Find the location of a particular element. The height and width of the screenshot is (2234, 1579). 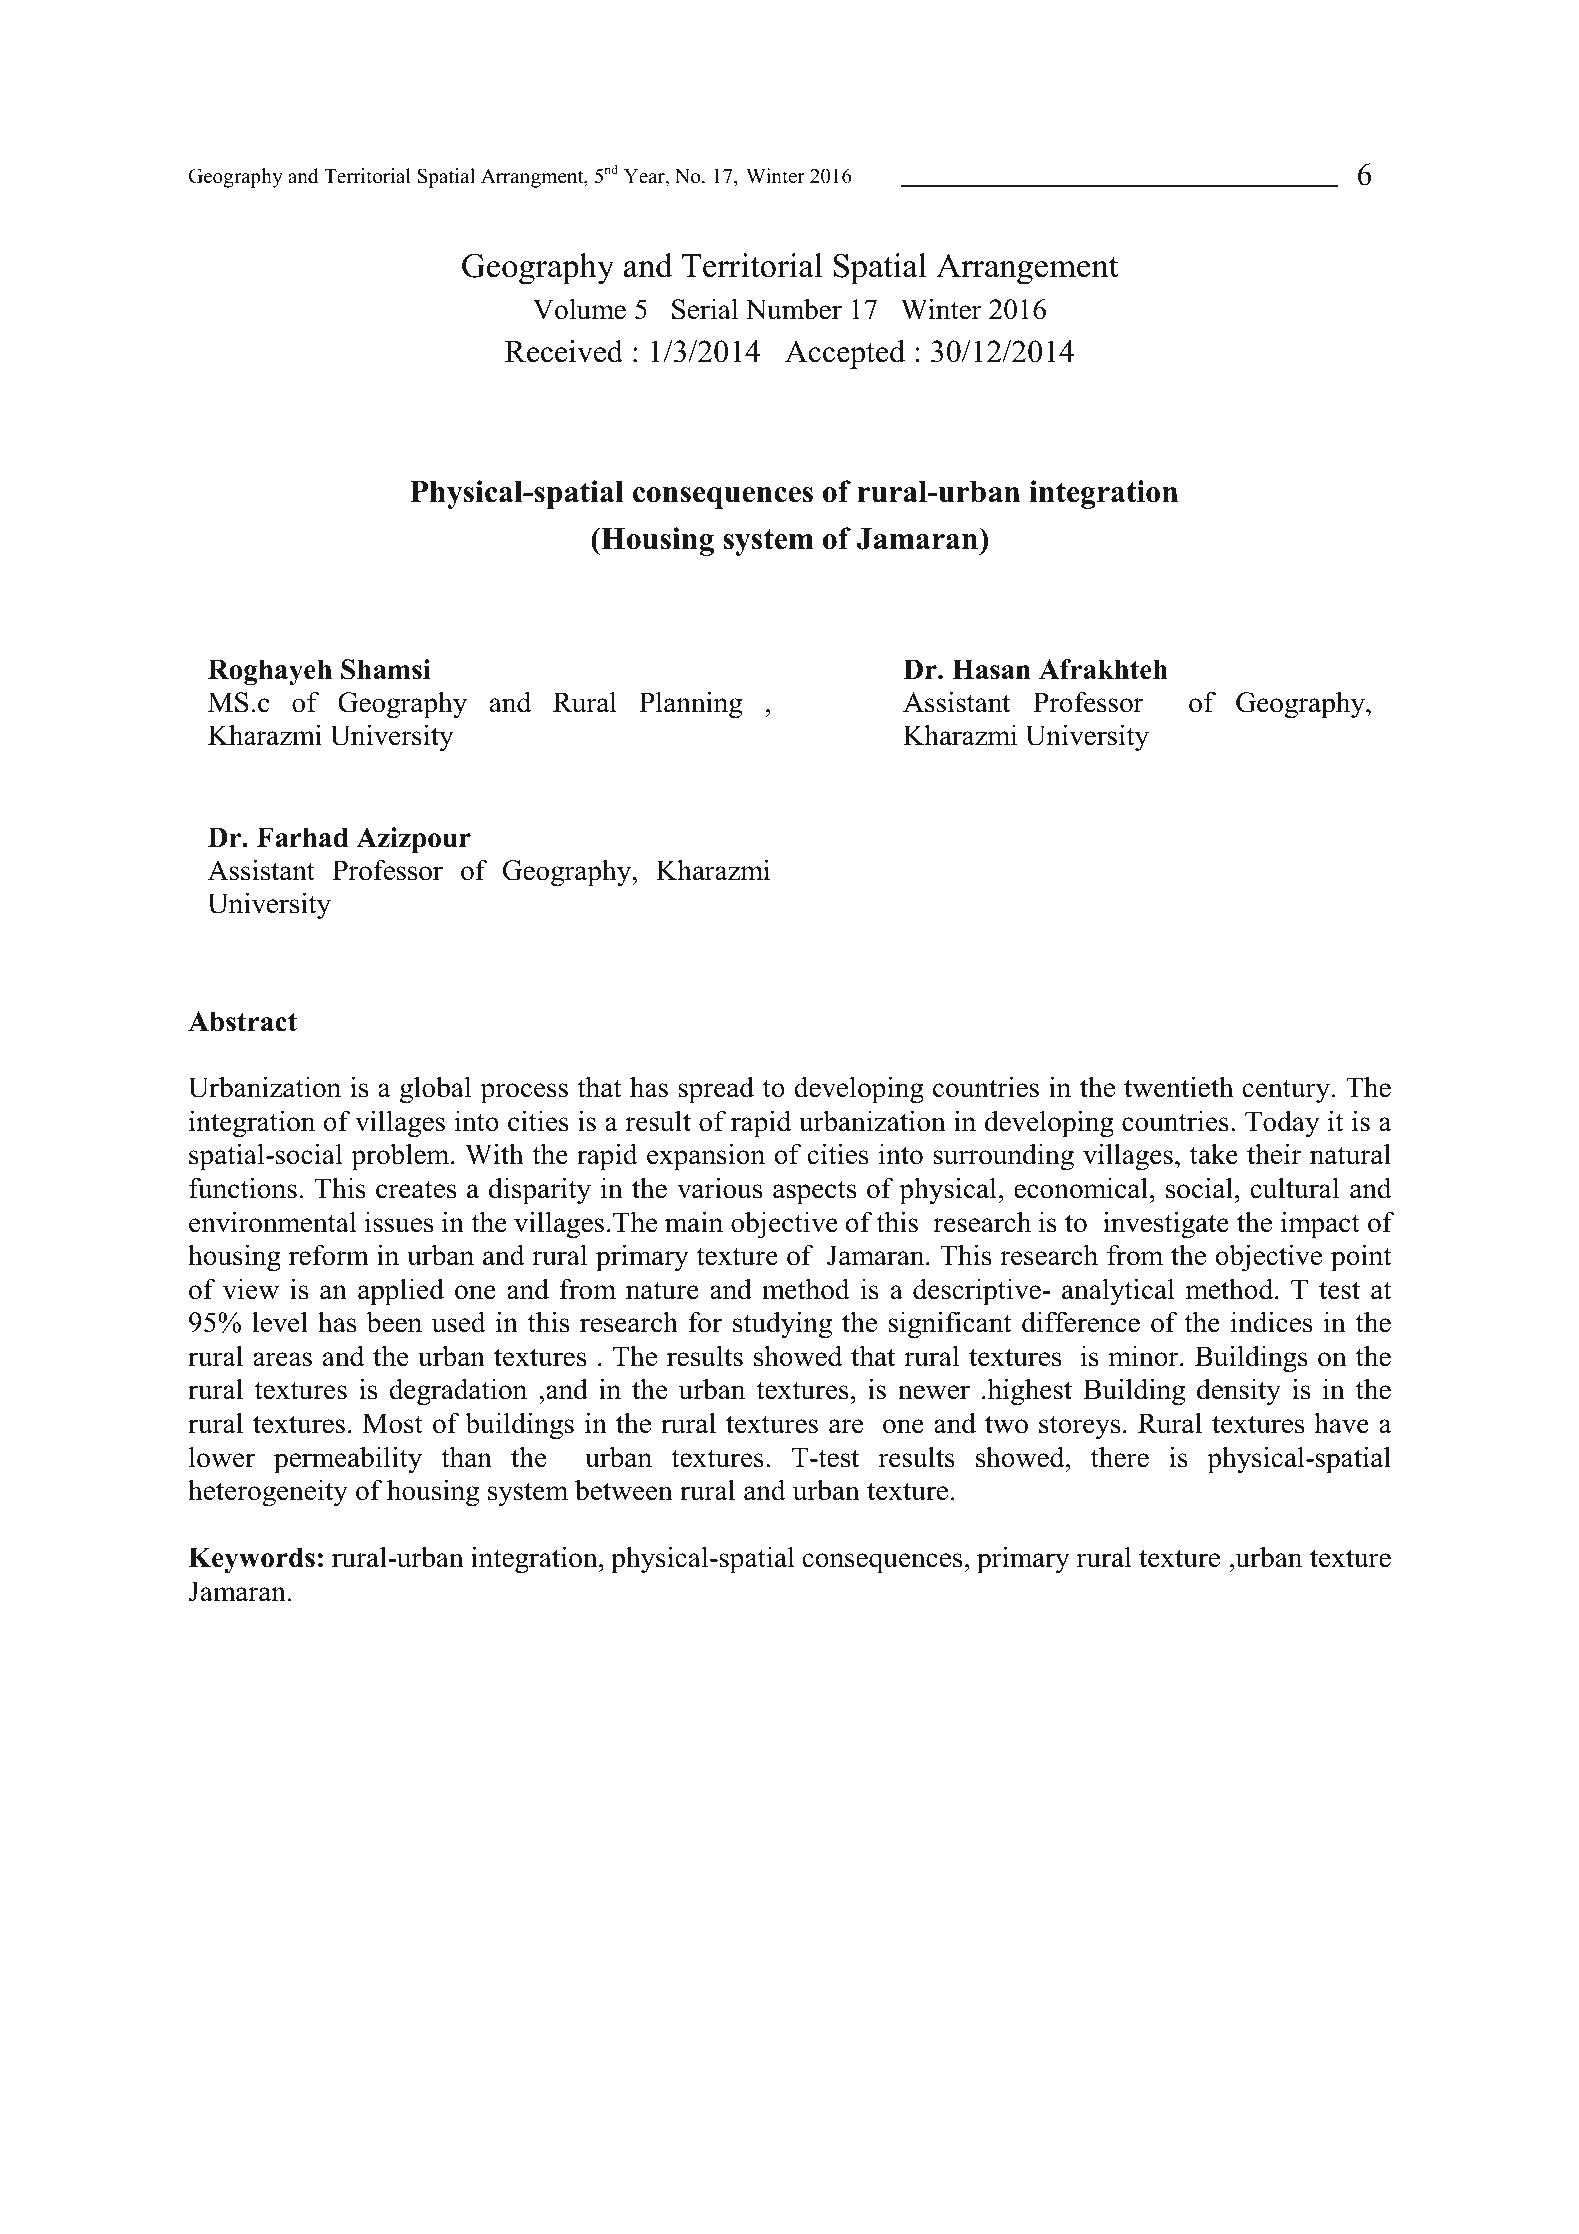

spread is located at coordinates (716, 1090).
